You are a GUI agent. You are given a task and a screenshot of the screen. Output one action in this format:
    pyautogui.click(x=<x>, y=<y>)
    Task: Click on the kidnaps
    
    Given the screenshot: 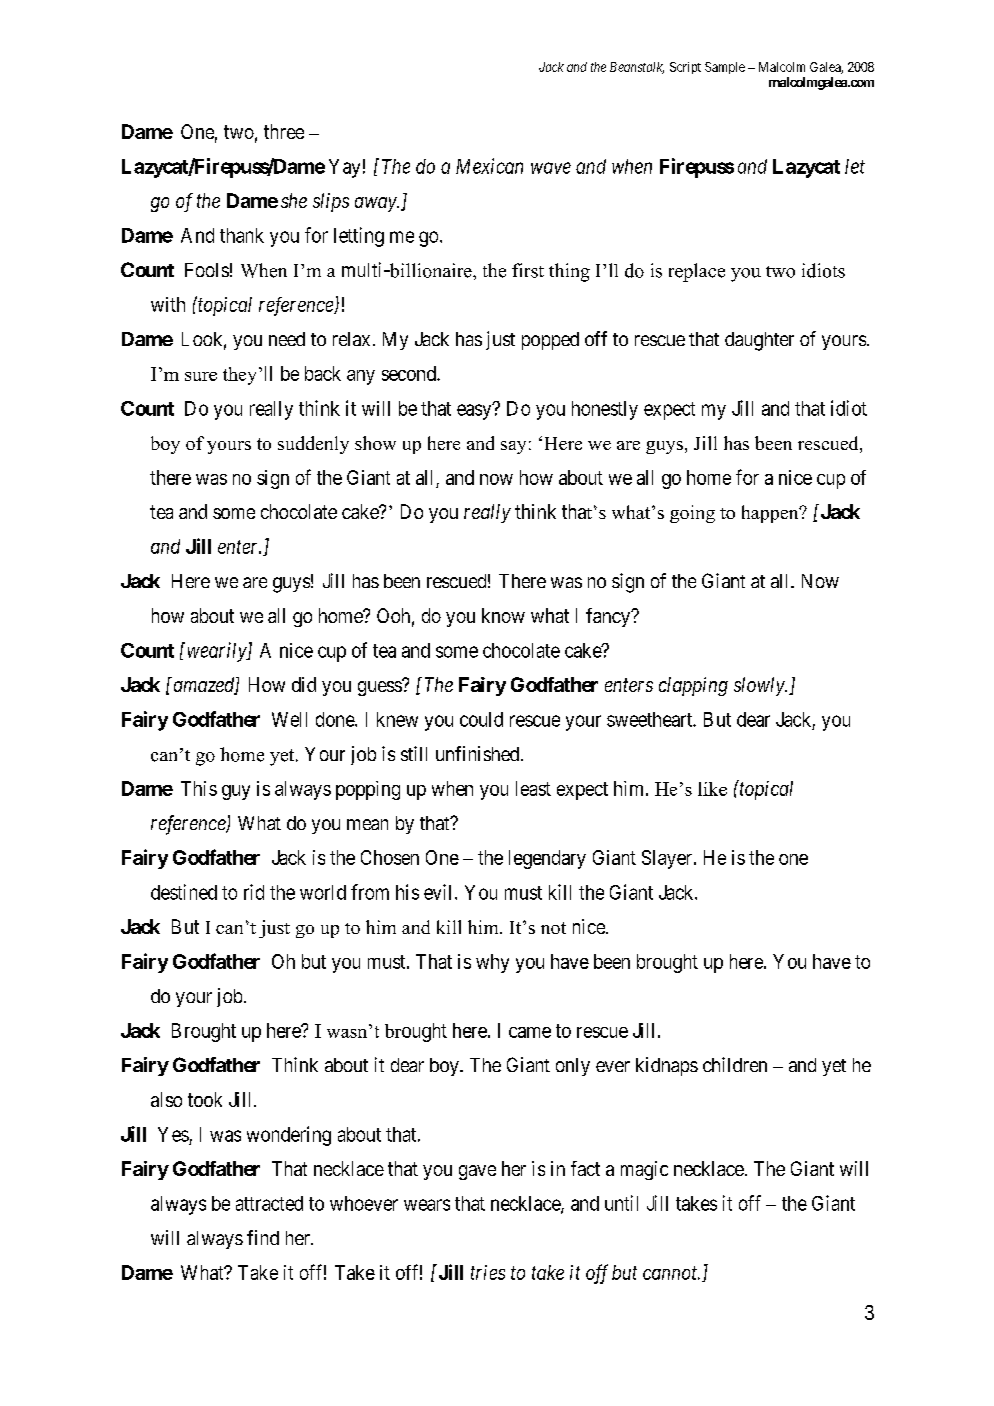 What is the action you would take?
    pyautogui.click(x=667, y=1066)
